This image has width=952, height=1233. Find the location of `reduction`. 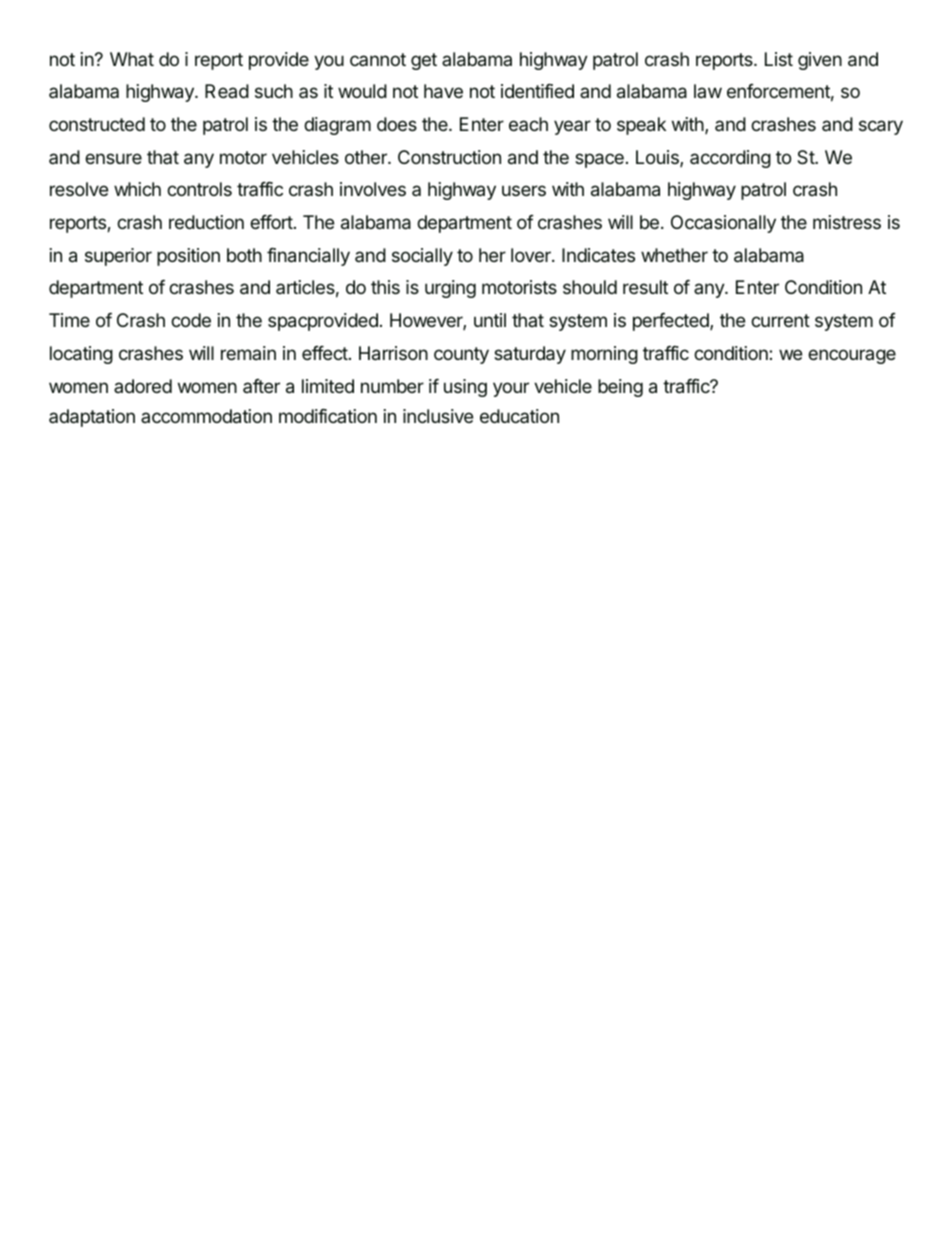

reduction is located at coordinates (206, 222).
